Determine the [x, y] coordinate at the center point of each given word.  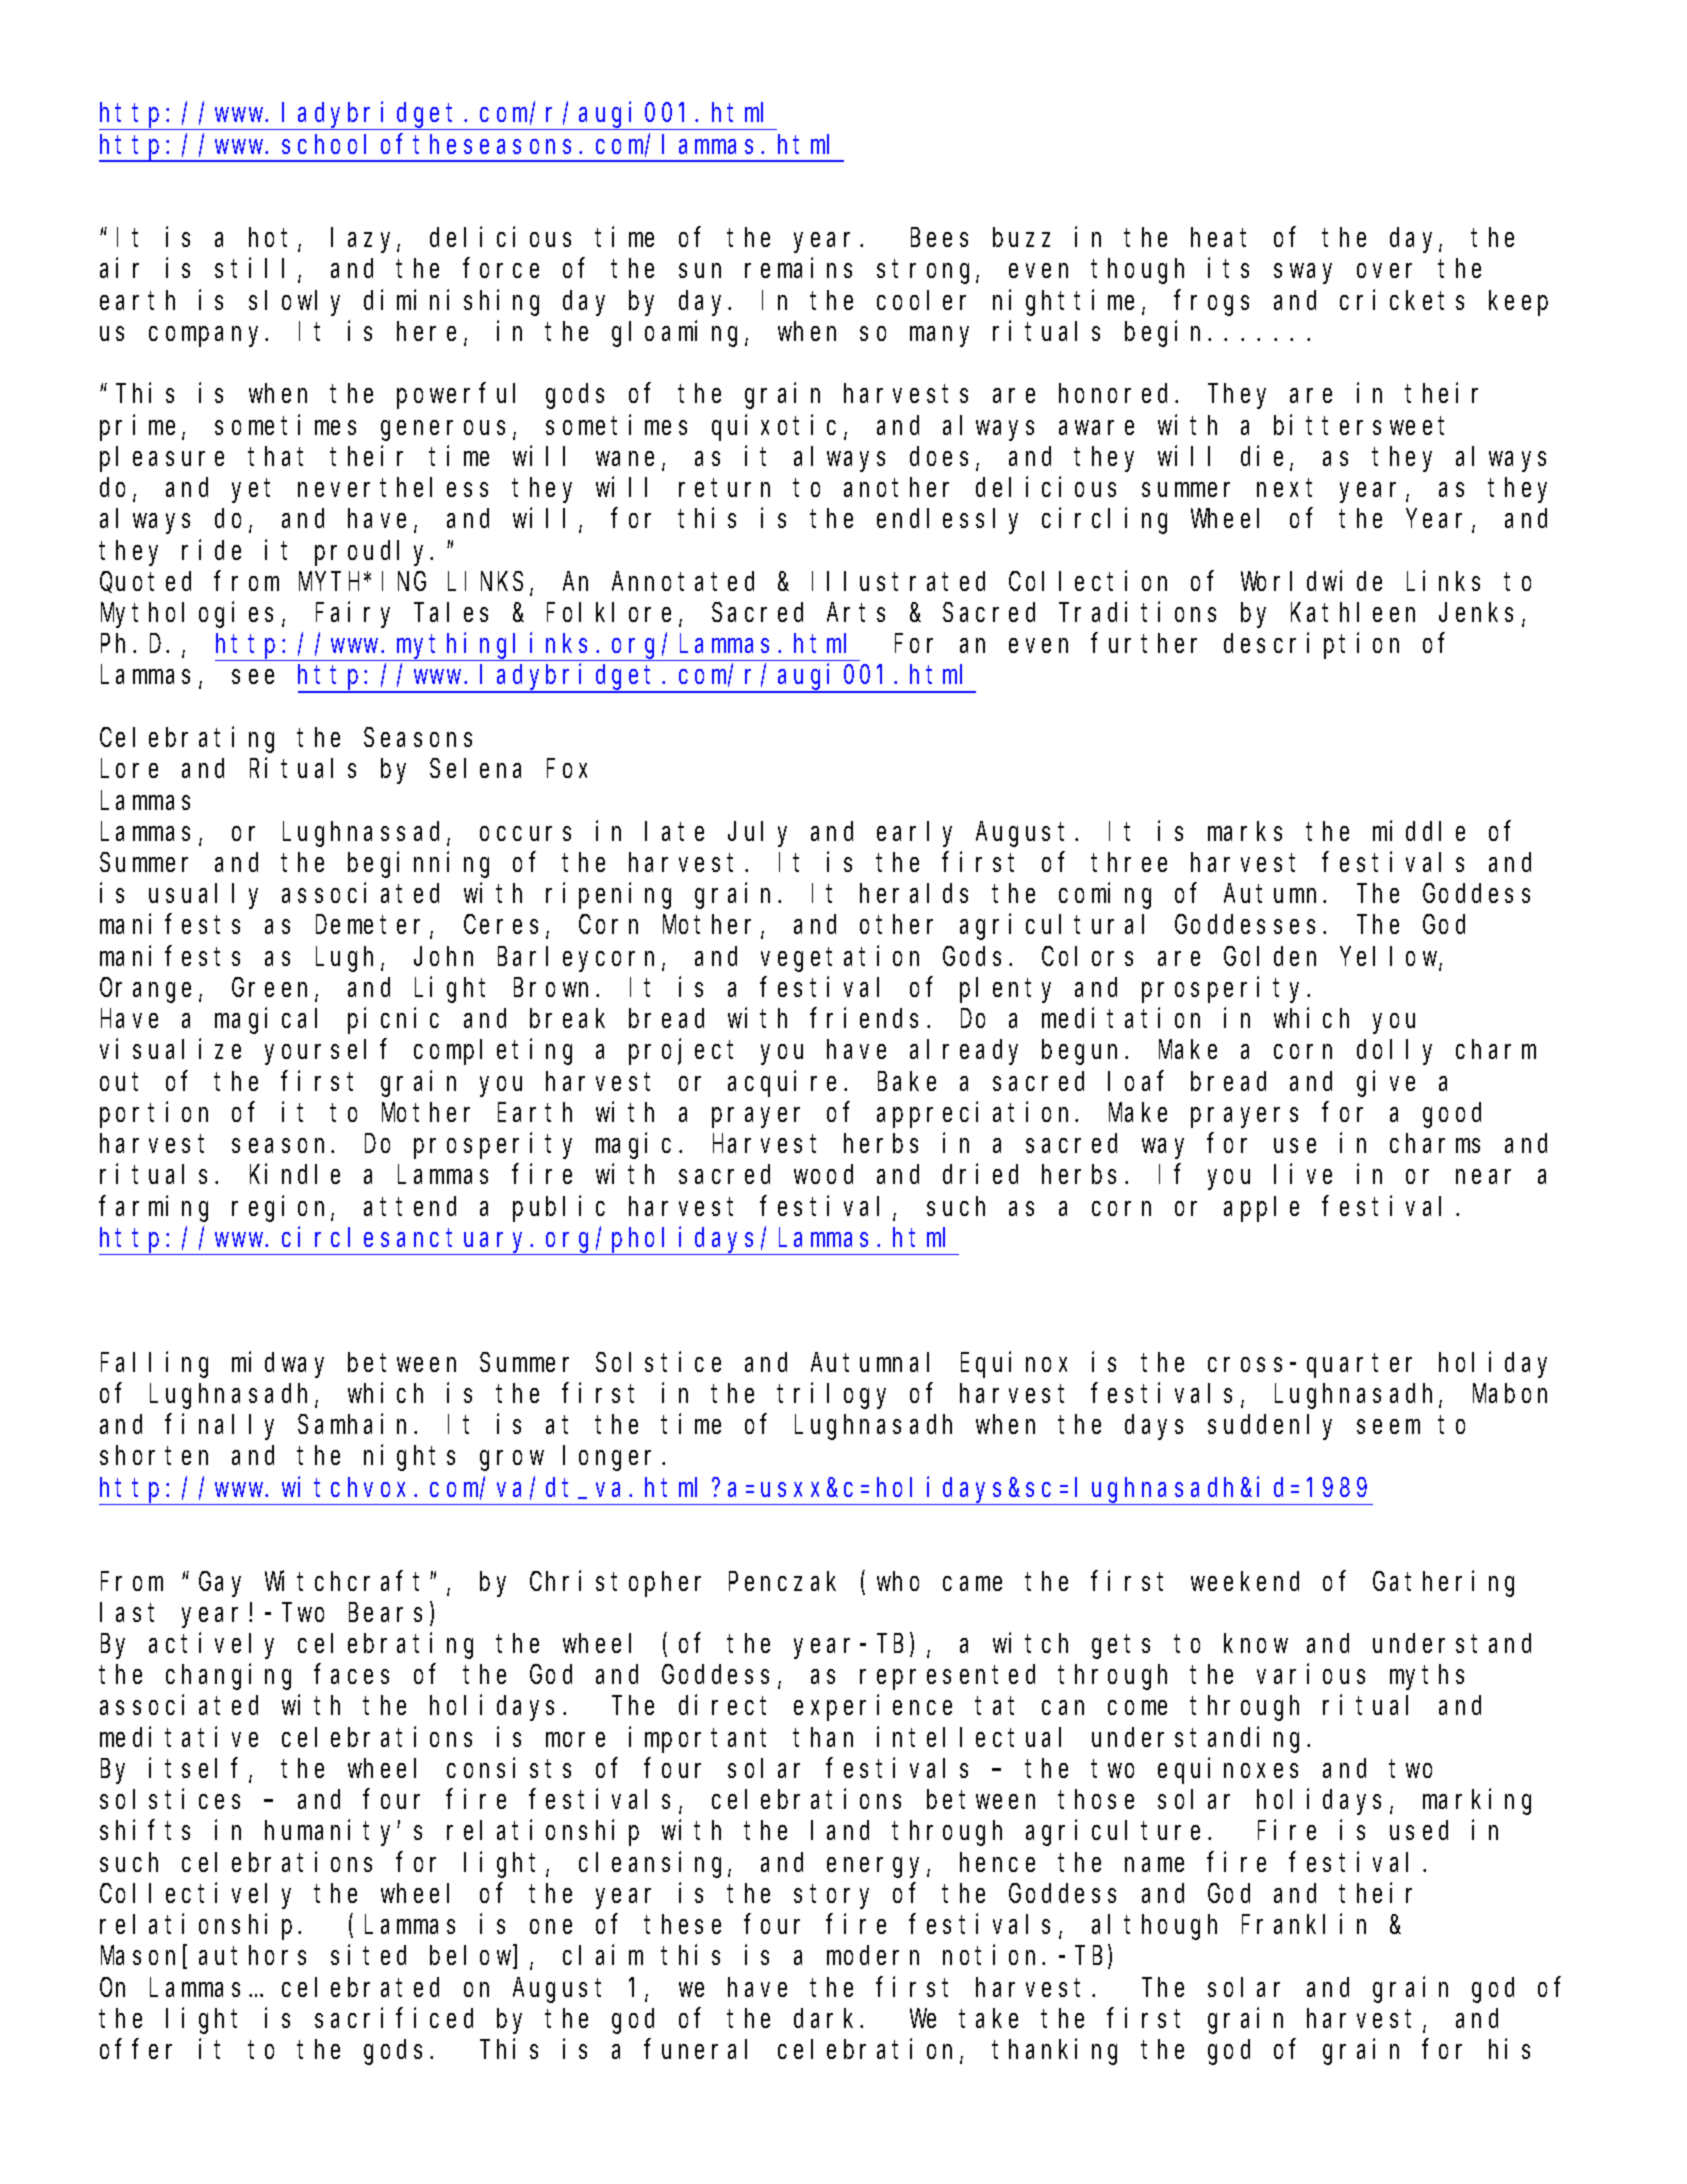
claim [603, 1955]
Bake [907, 1081]
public [559, 1208]
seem [1388, 1427]
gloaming [679, 334]
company [208, 337]
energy [877, 1867]
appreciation [977, 1115]
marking [1477, 1802]
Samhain [356, 1424]
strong [927, 272]
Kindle [295, 1174]
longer [613, 1458]
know [1256, 1643]
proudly [373, 553]
